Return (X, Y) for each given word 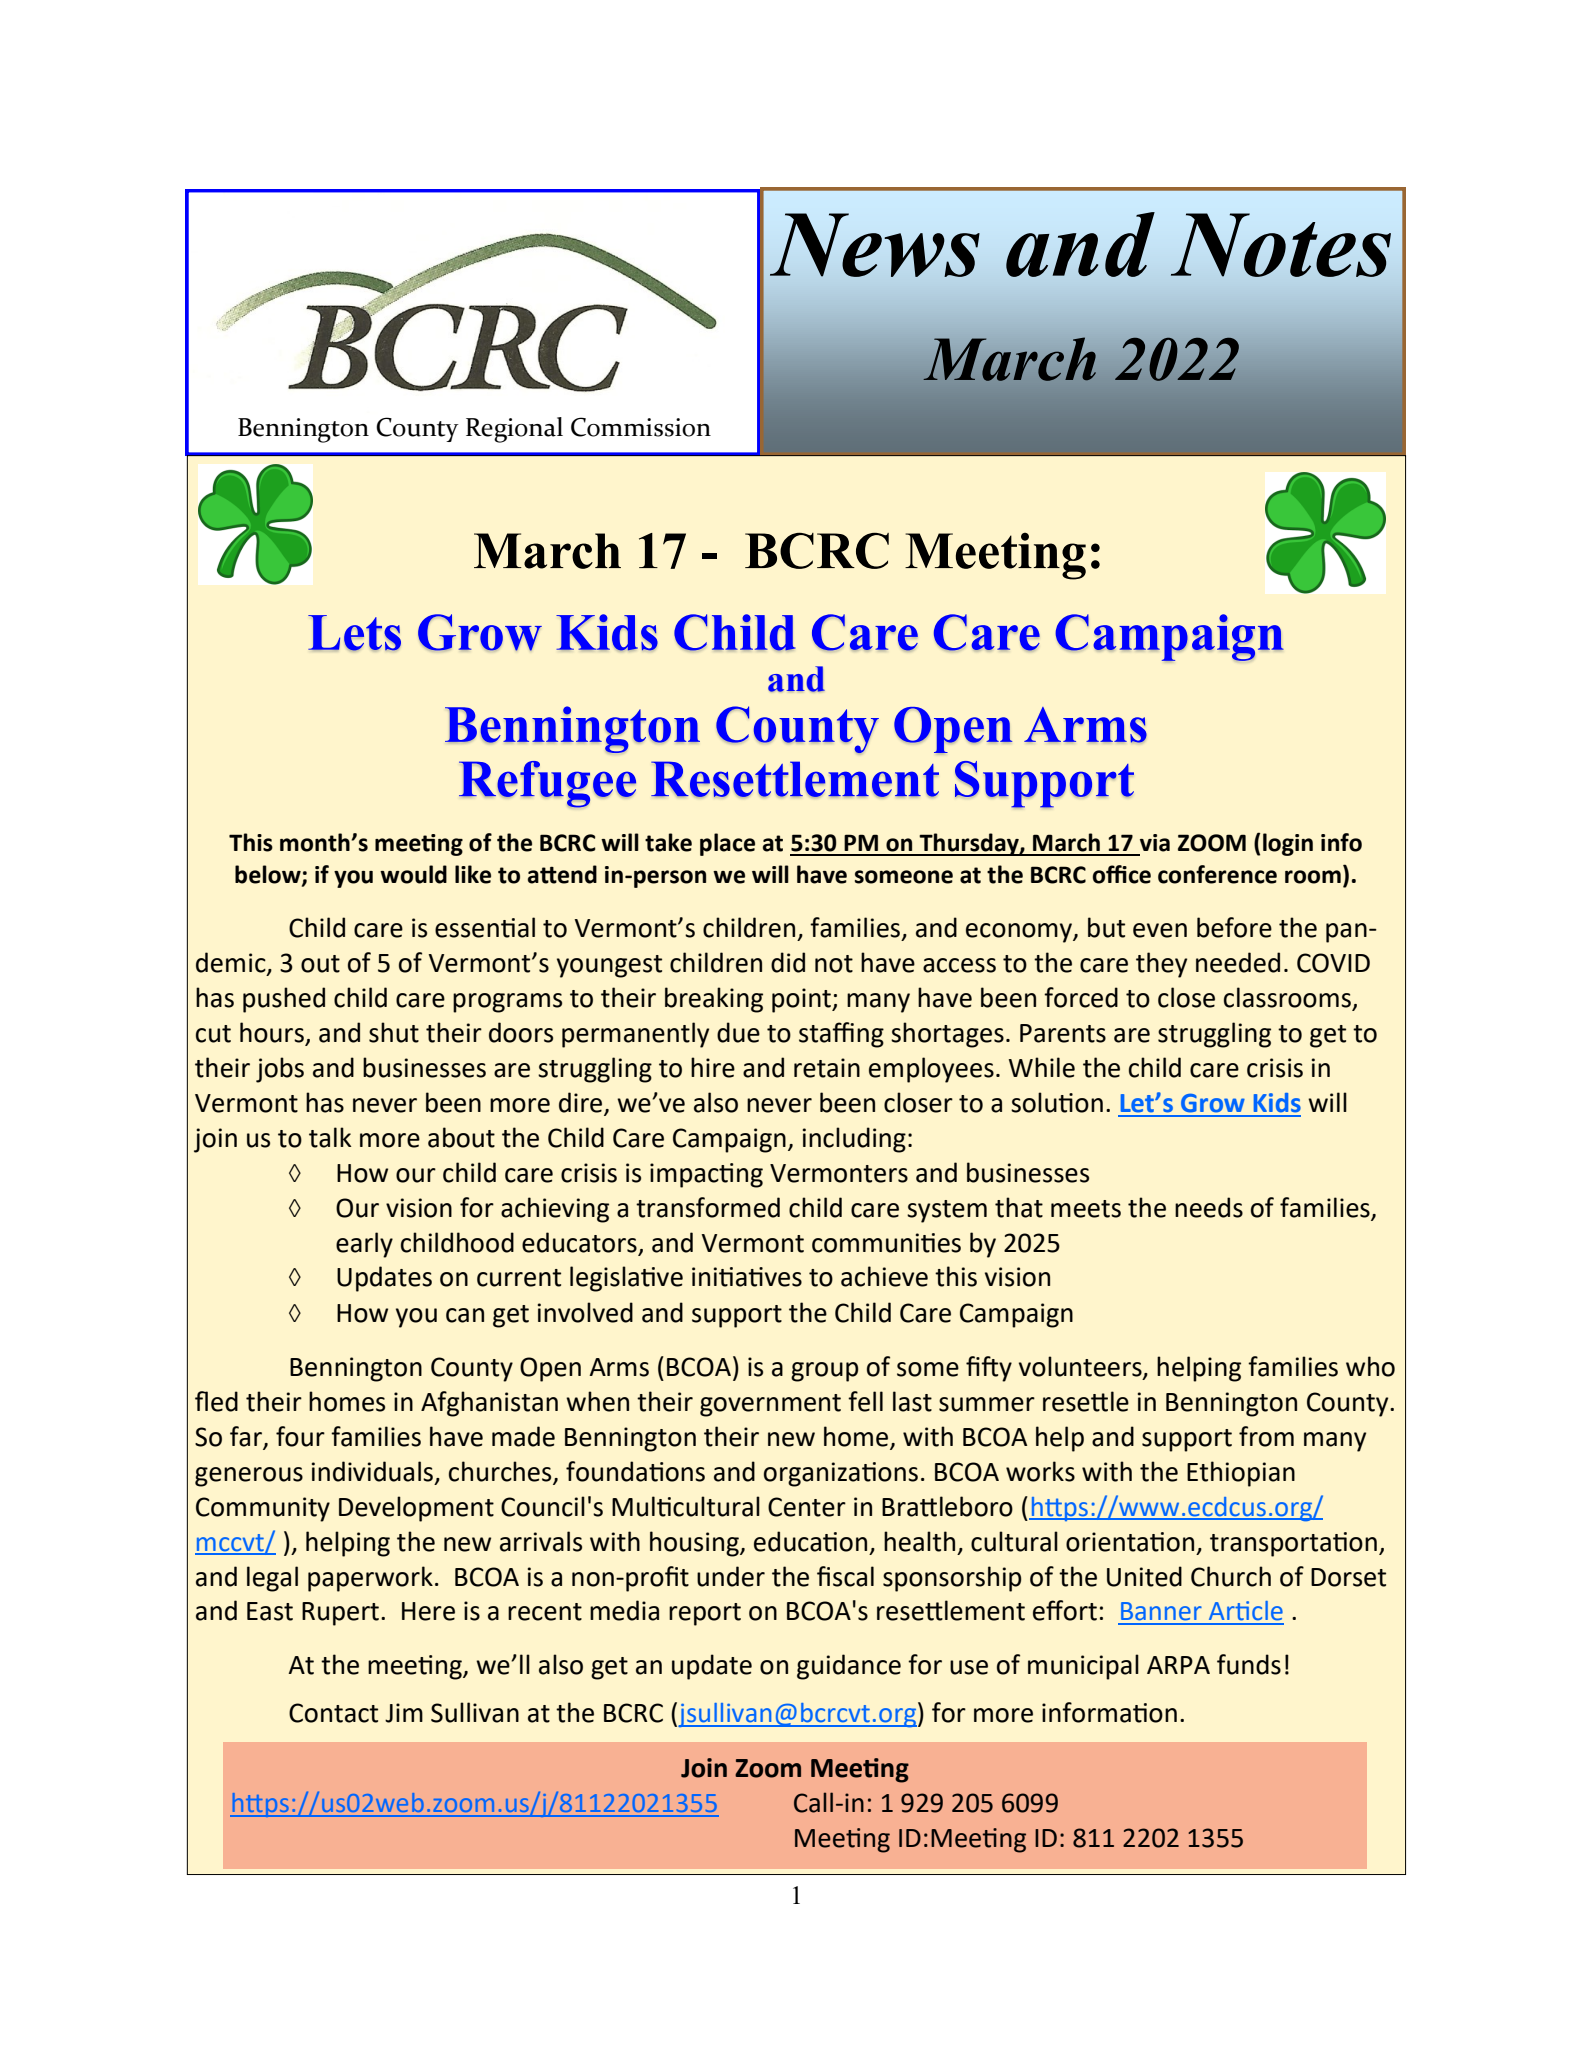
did (788, 962)
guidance (849, 1667)
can (465, 1315)
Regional (514, 430)
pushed (284, 1000)
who (1370, 1366)
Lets (354, 633)
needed (1238, 962)
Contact (333, 1713)
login (1288, 844)
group (825, 1372)
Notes (1281, 245)
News (875, 245)
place (727, 844)
